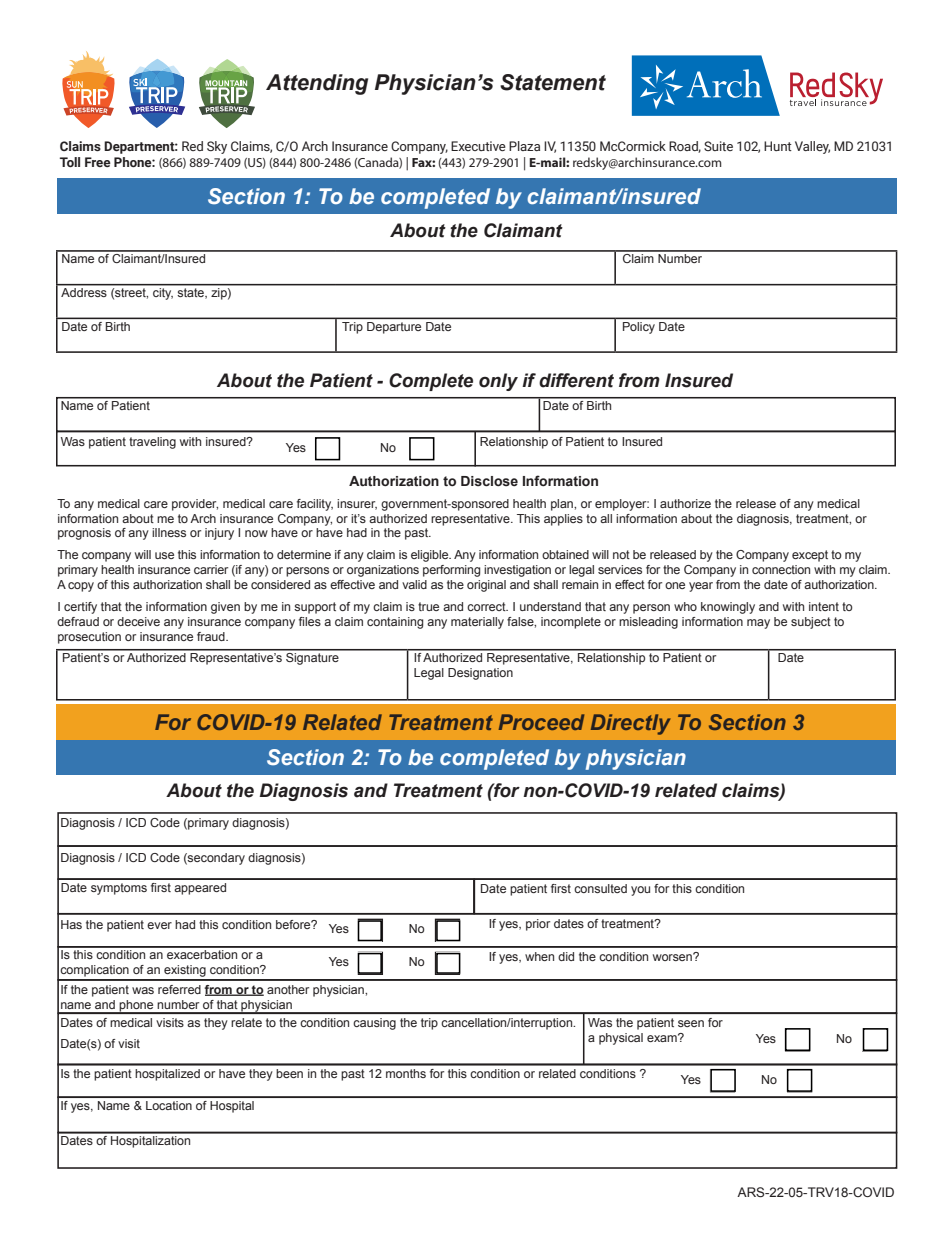 The image size is (952, 1233). I want to click on true, so click(428, 606).
